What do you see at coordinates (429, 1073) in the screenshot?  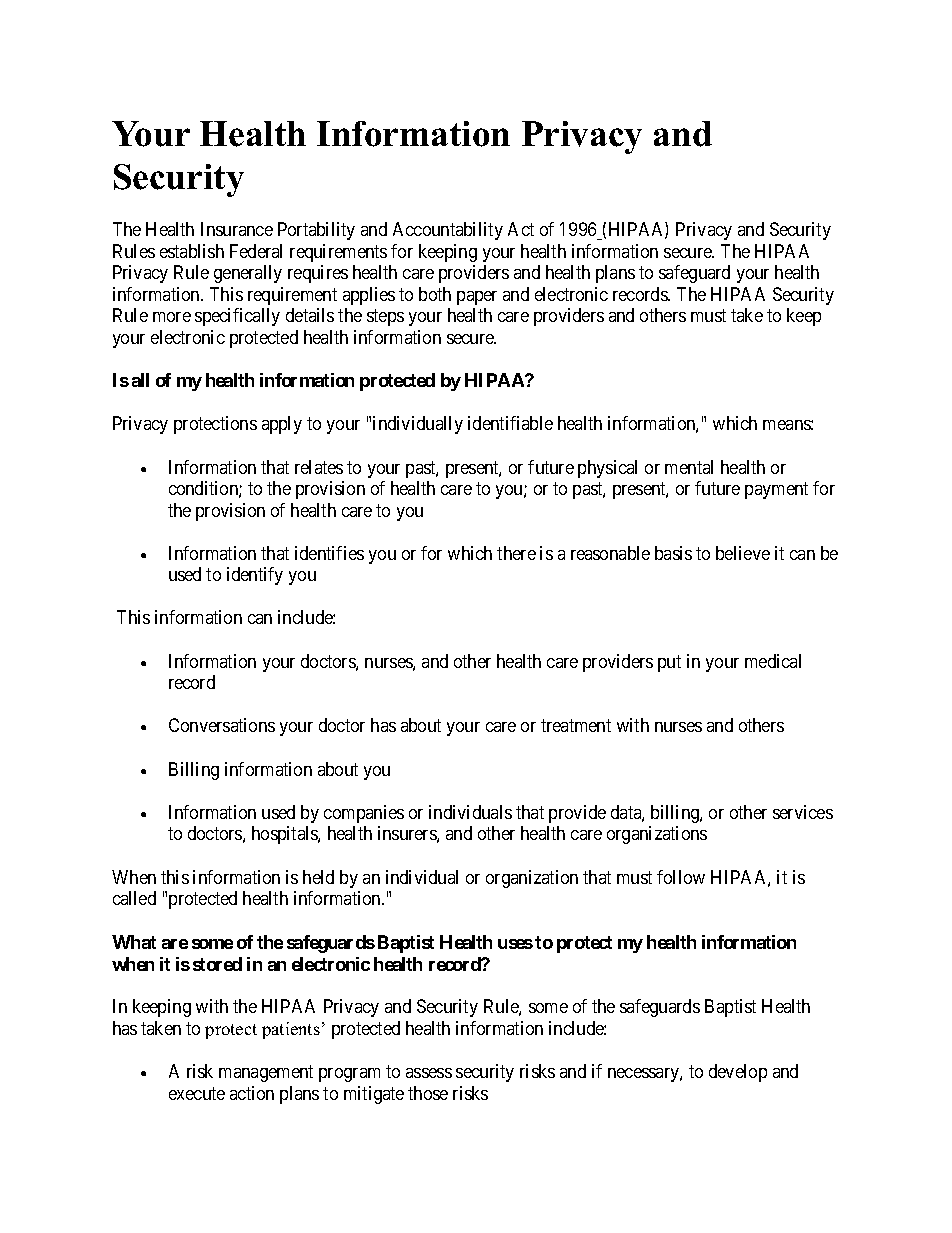 I see `assess` at bounding box center [429, 1073].
